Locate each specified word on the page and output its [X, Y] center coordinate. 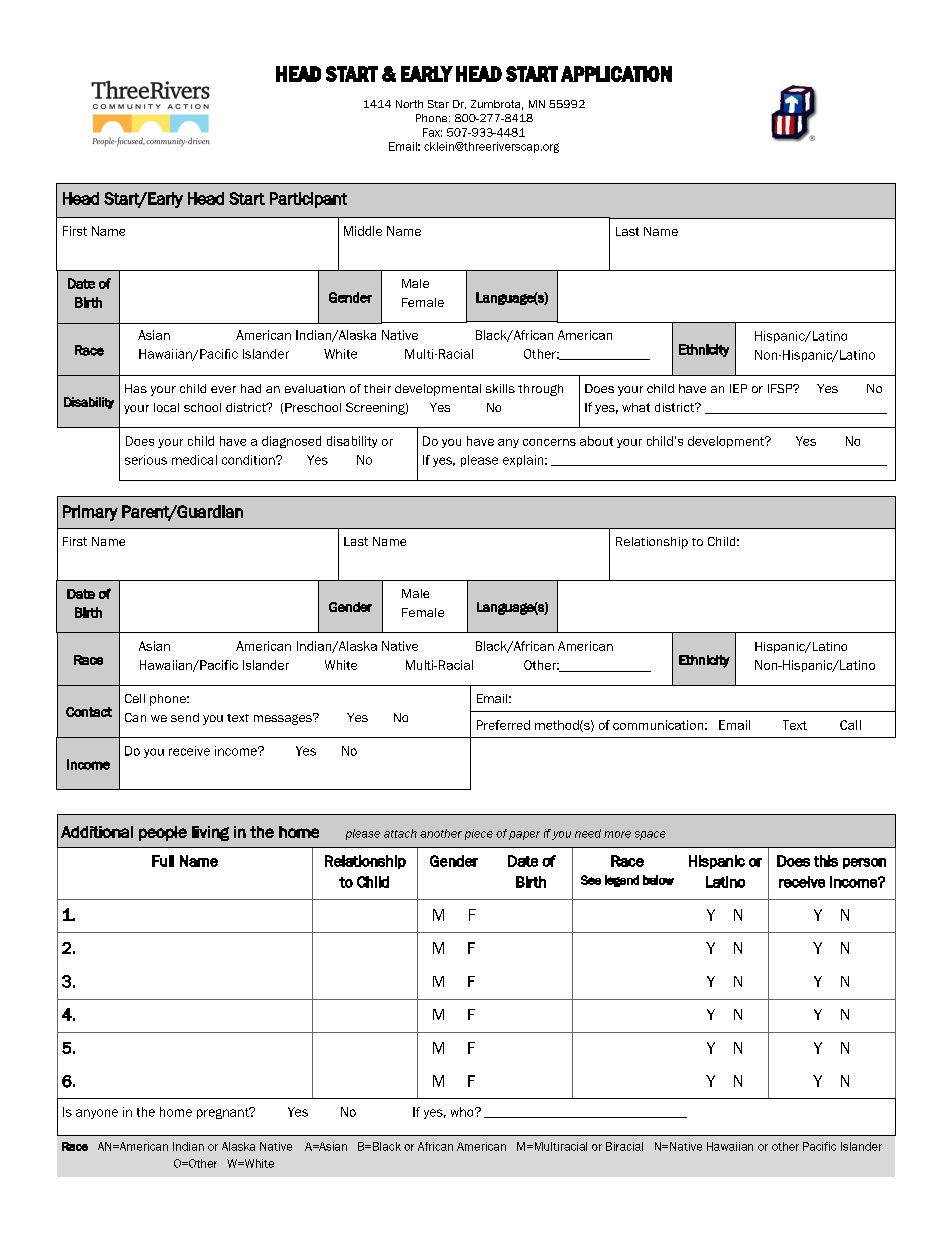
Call [850, 725]
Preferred [503, 725]
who [463, 1112]
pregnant [224, 1113]
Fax [432, 132]
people [163, 833]
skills [500, 388]
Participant [308, 200]
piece [479, 834]
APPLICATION [616, 74]
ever [223, 389]
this [826, 861]
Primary [90, 513]
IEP [738, 388]
